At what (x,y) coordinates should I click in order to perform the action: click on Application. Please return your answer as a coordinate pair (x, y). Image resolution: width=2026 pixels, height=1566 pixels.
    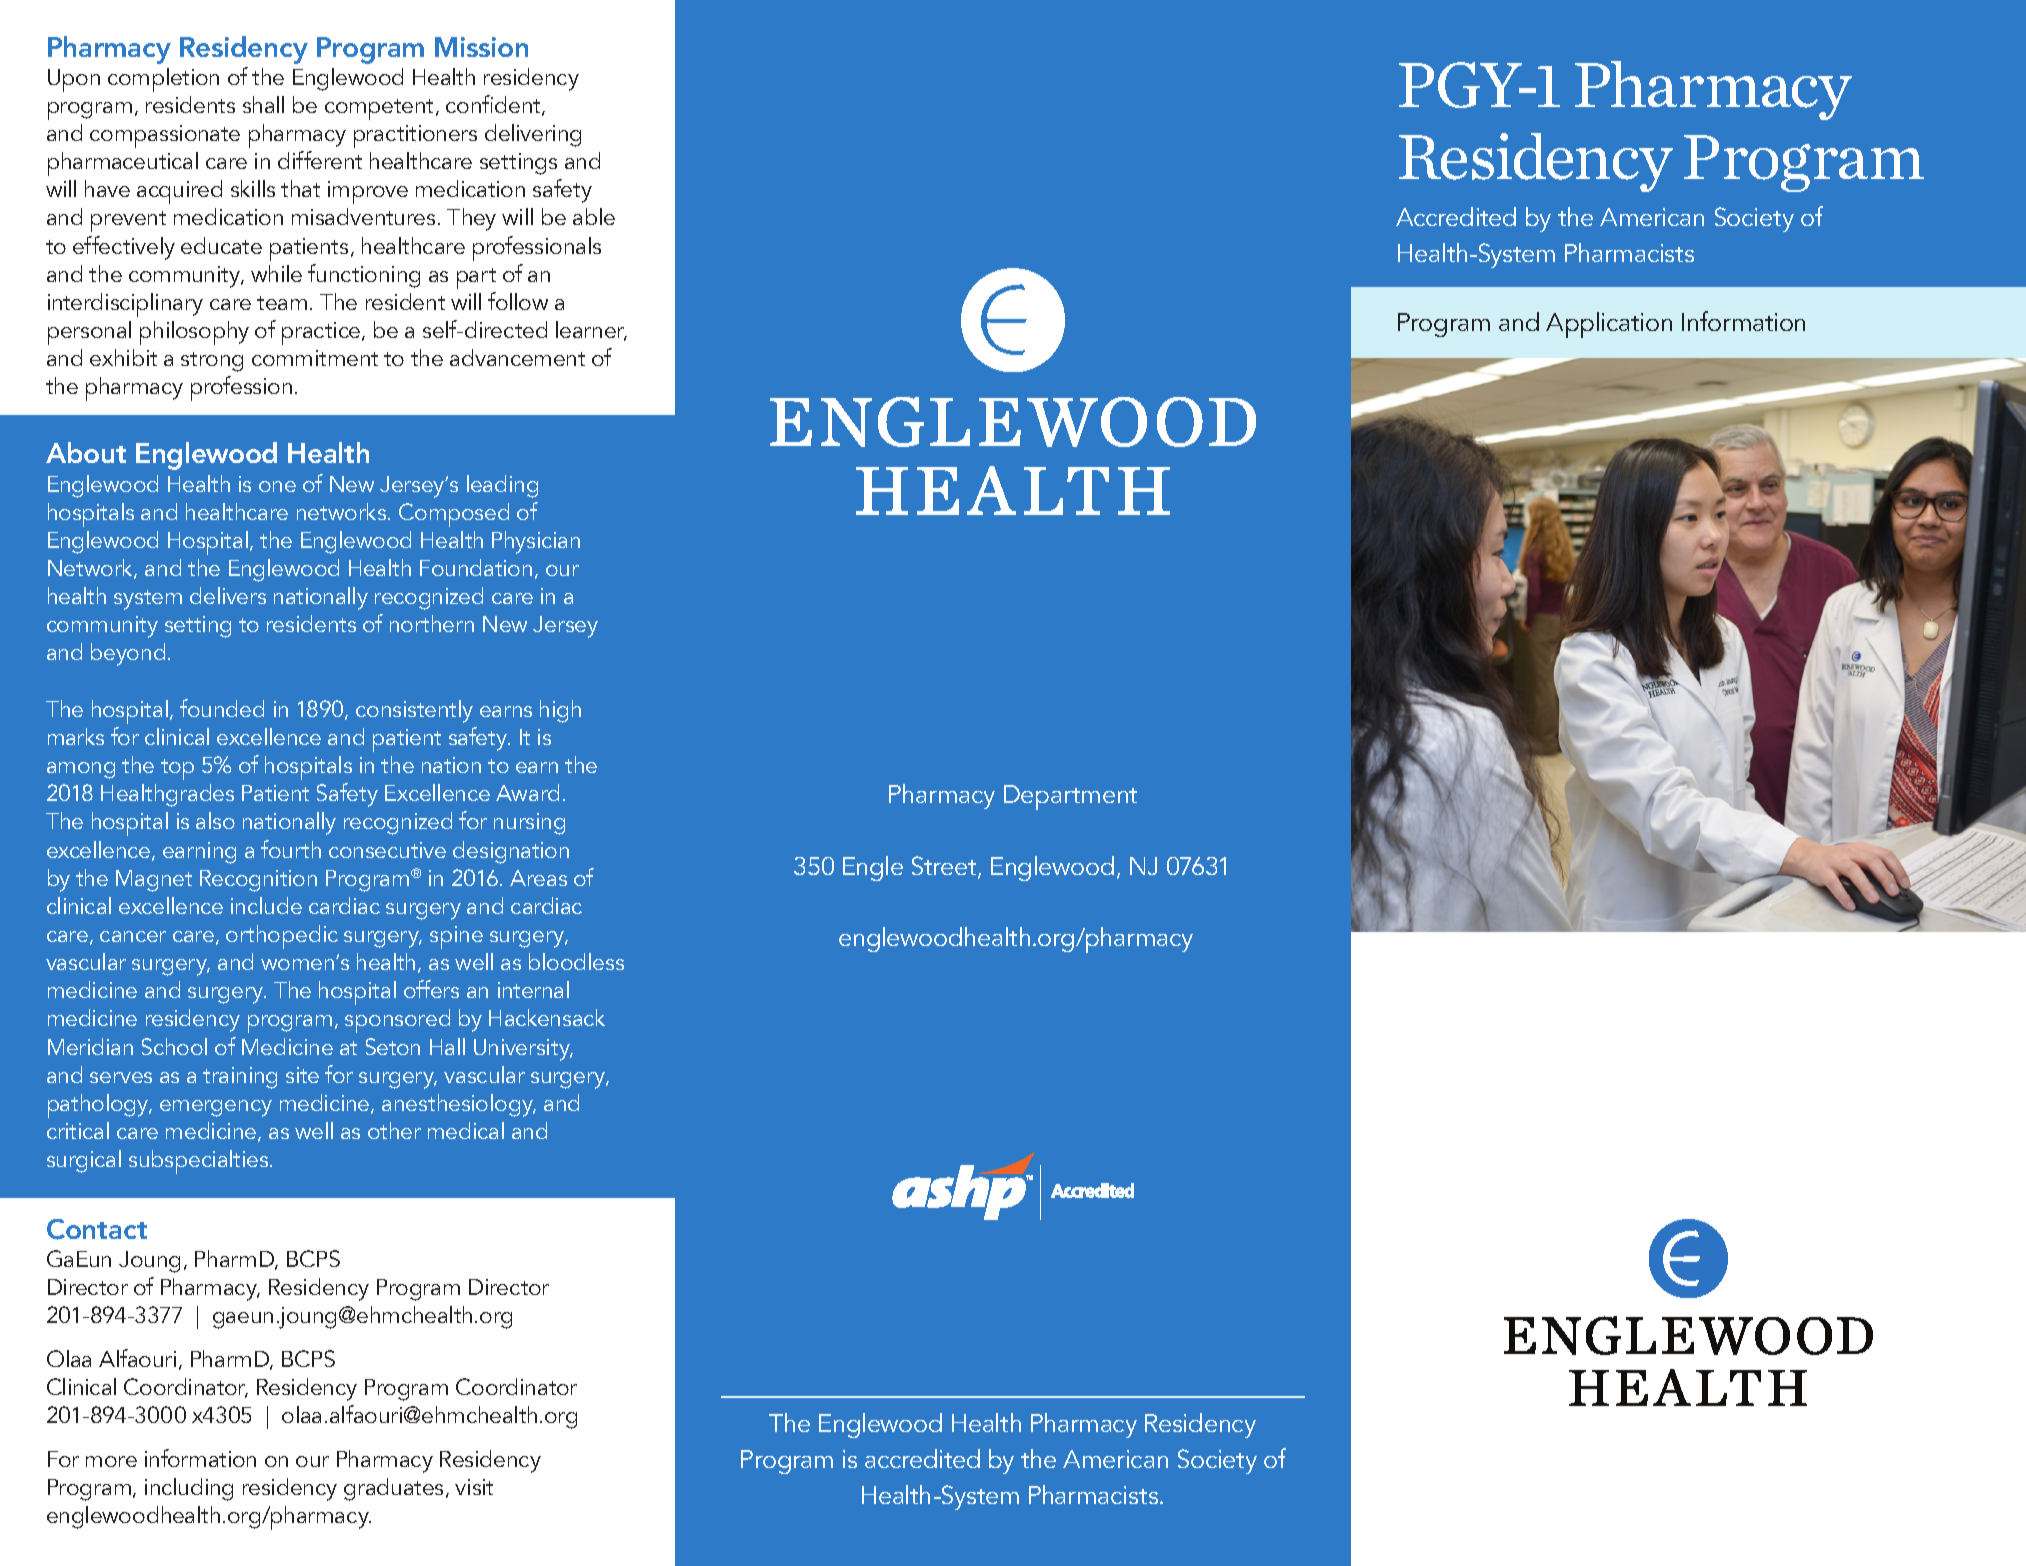
    Looking at the image, I should click on (1609, 325).
